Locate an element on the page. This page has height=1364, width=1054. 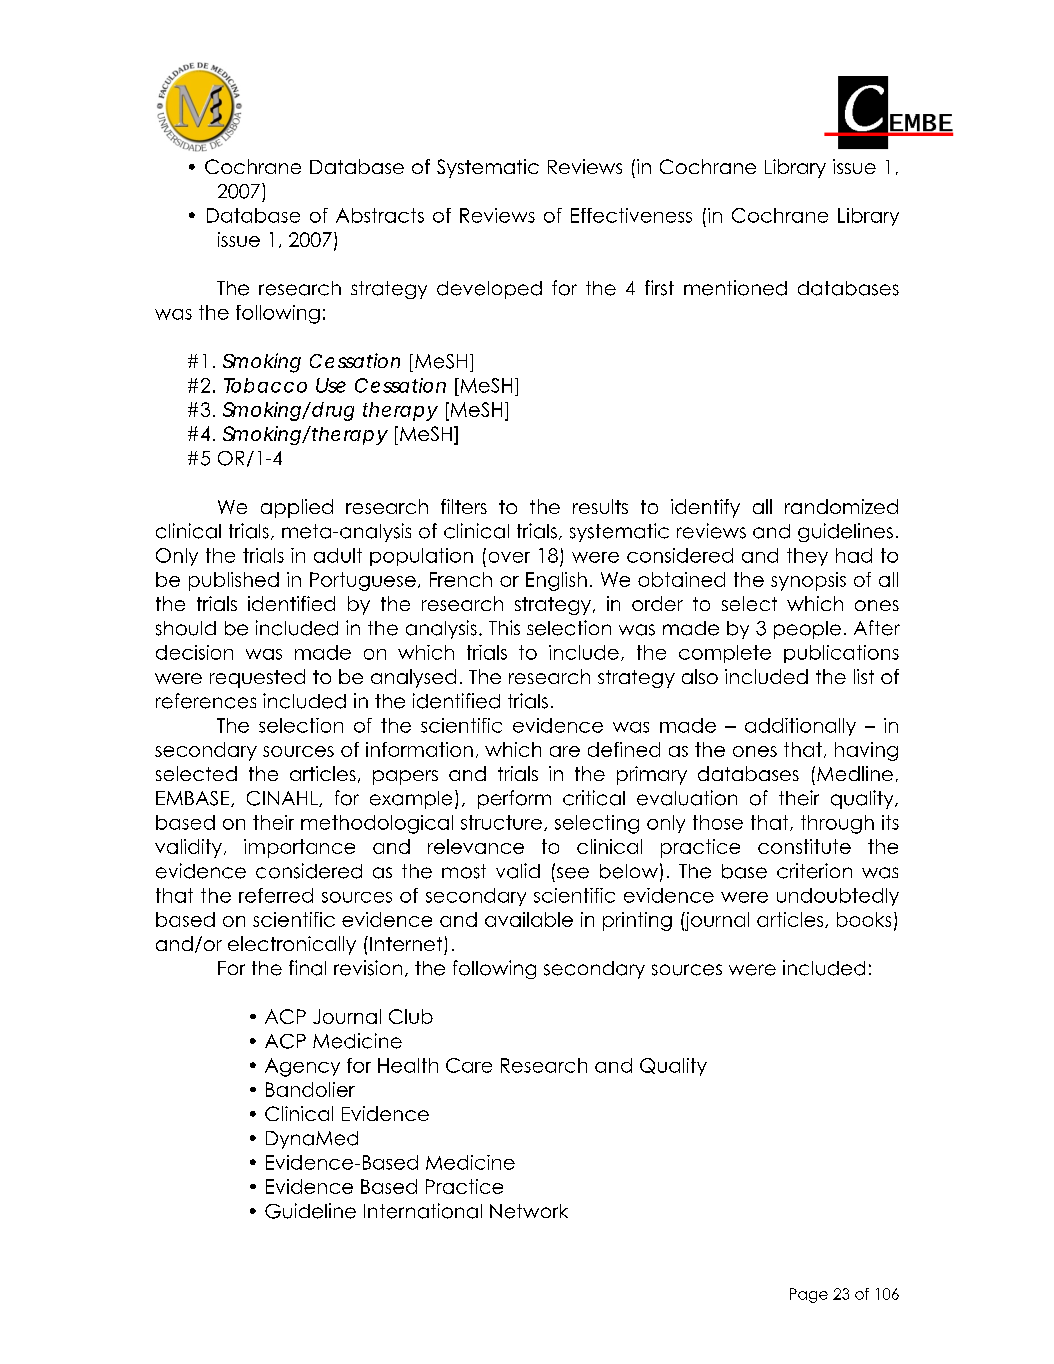
This is located at coordinates (504, 627).
